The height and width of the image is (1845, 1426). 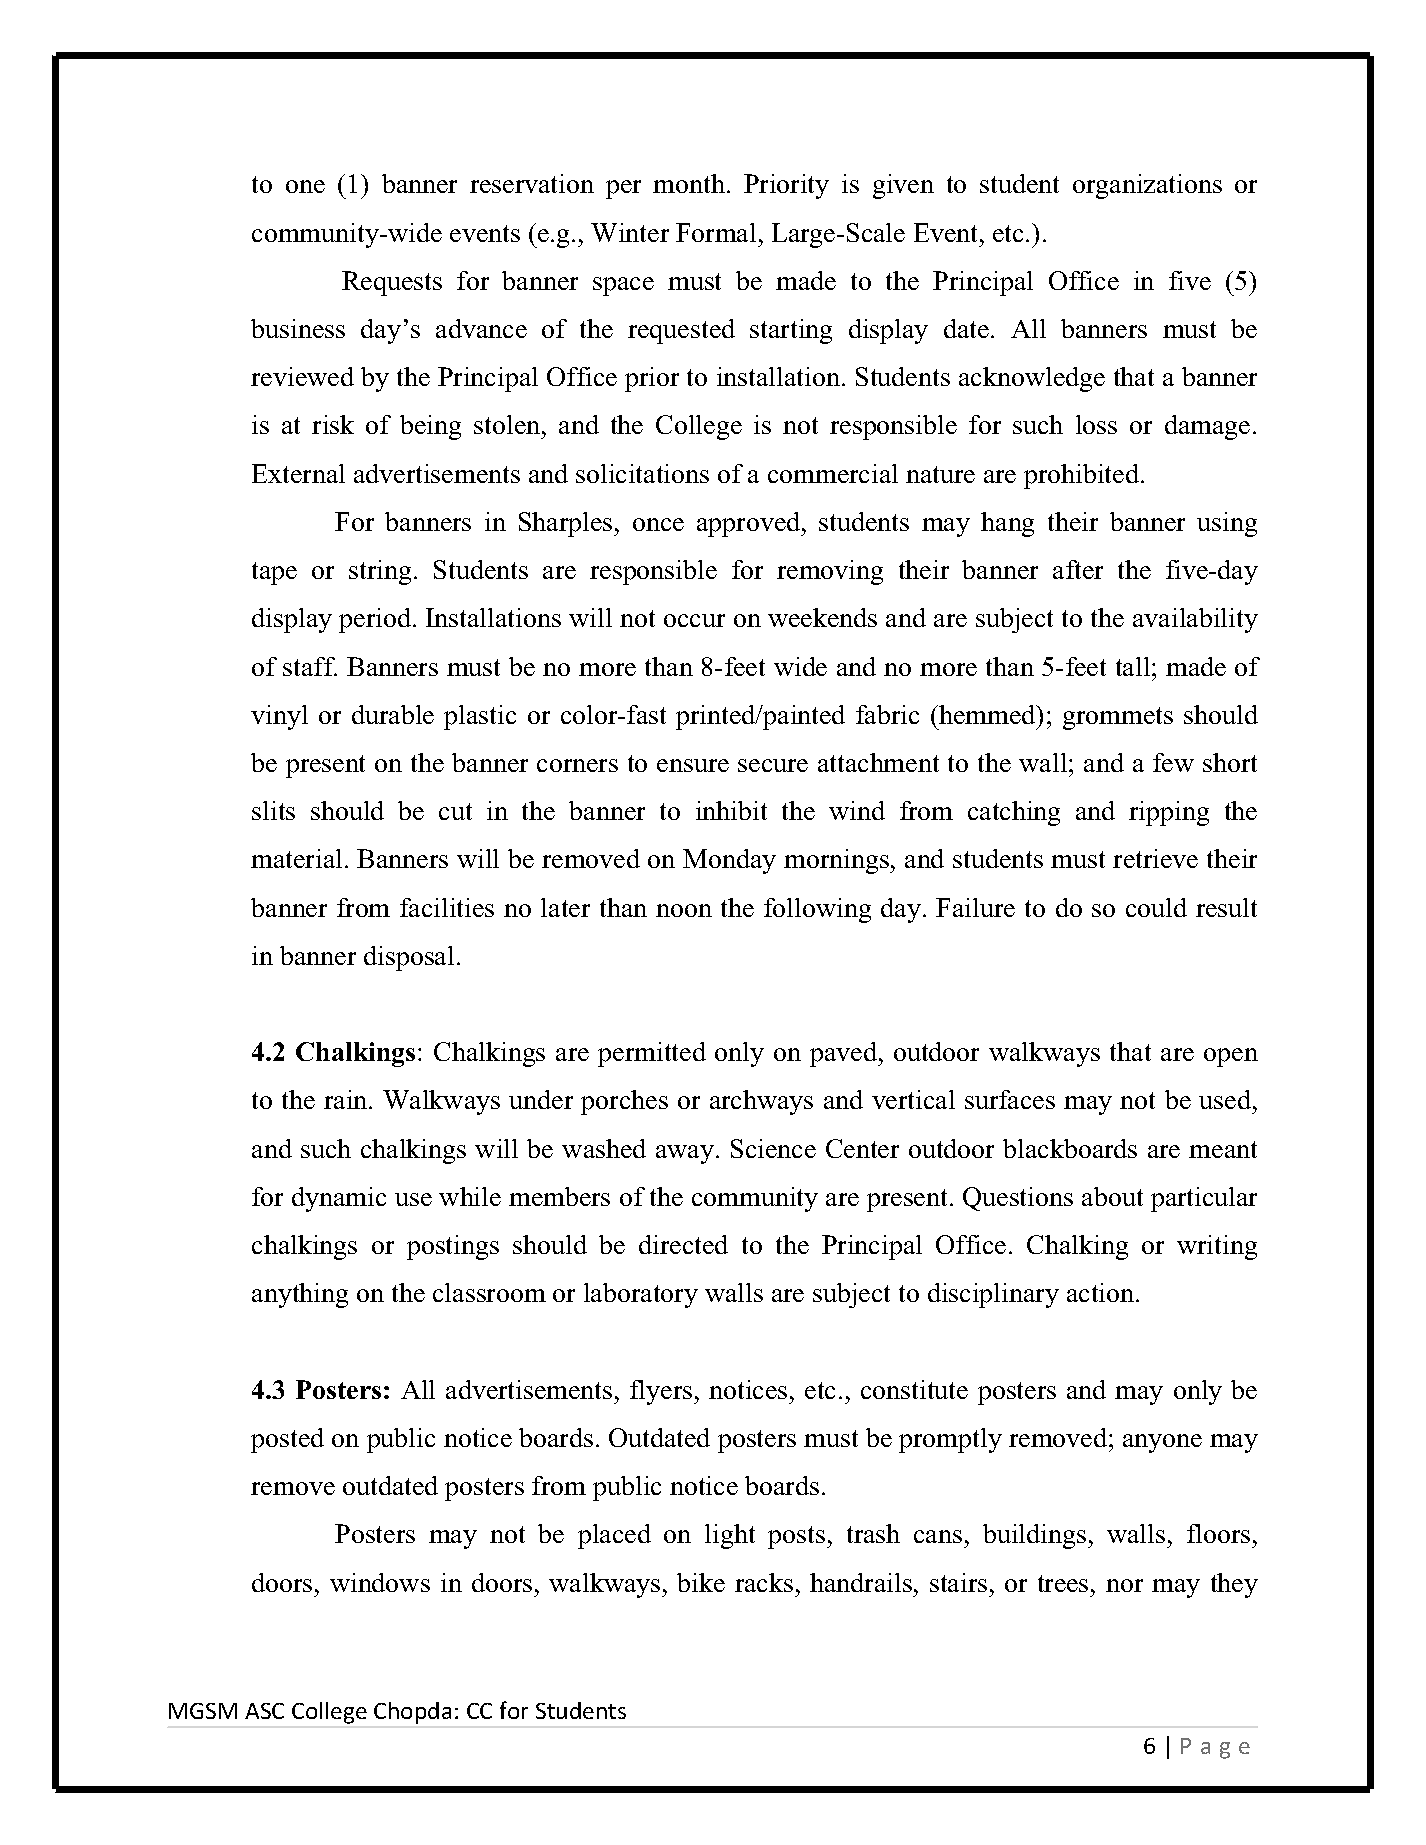 I want to click on Formal, so click(x=716, y=232).
